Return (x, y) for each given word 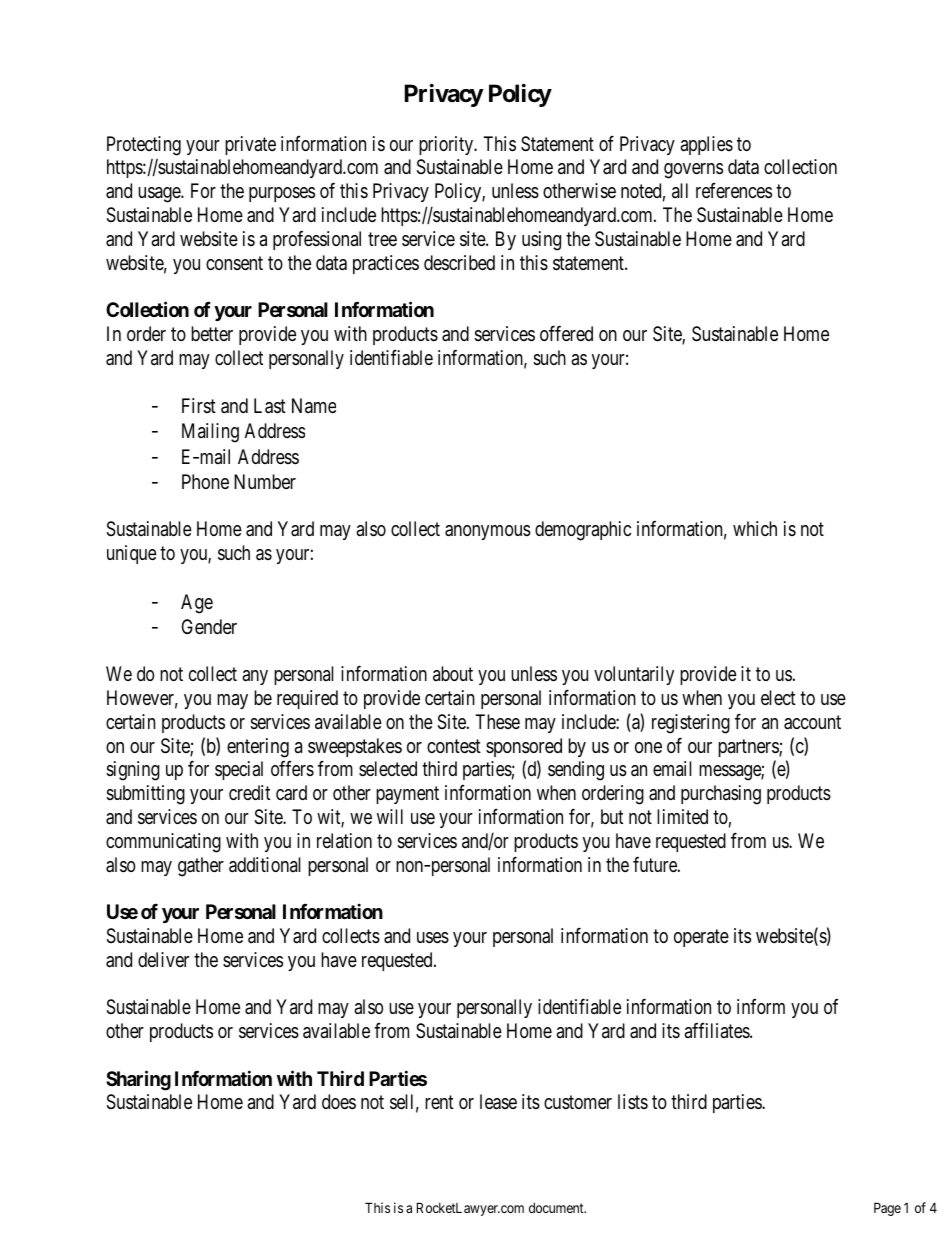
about (453, 673)
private (250, 145)
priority (447, 145)
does (339, 1101)
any (255, 677)
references (734, 191)
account (812, 722)
